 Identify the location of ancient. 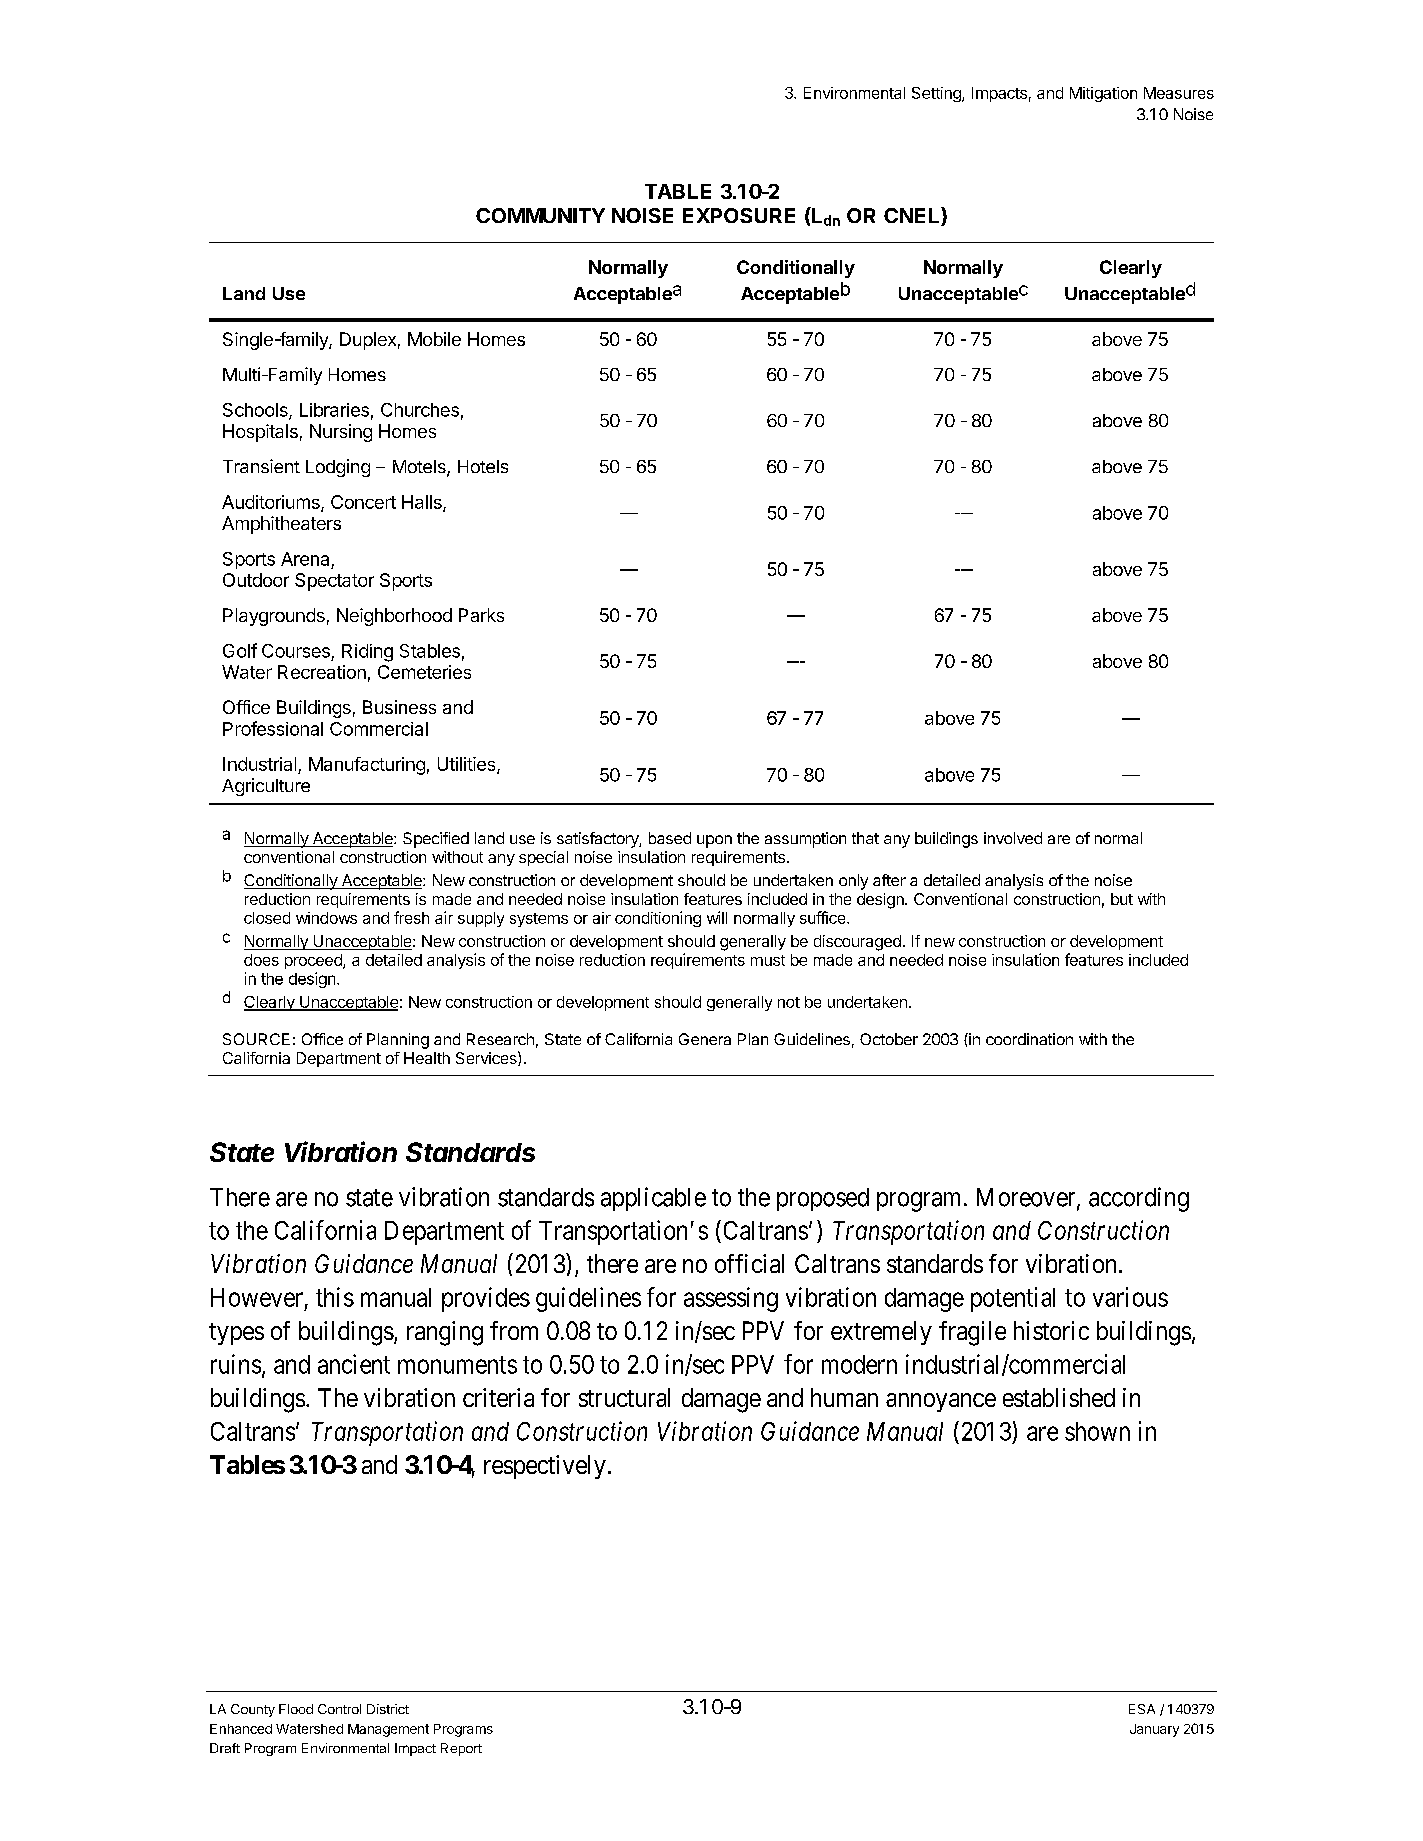
(354, 1364).
